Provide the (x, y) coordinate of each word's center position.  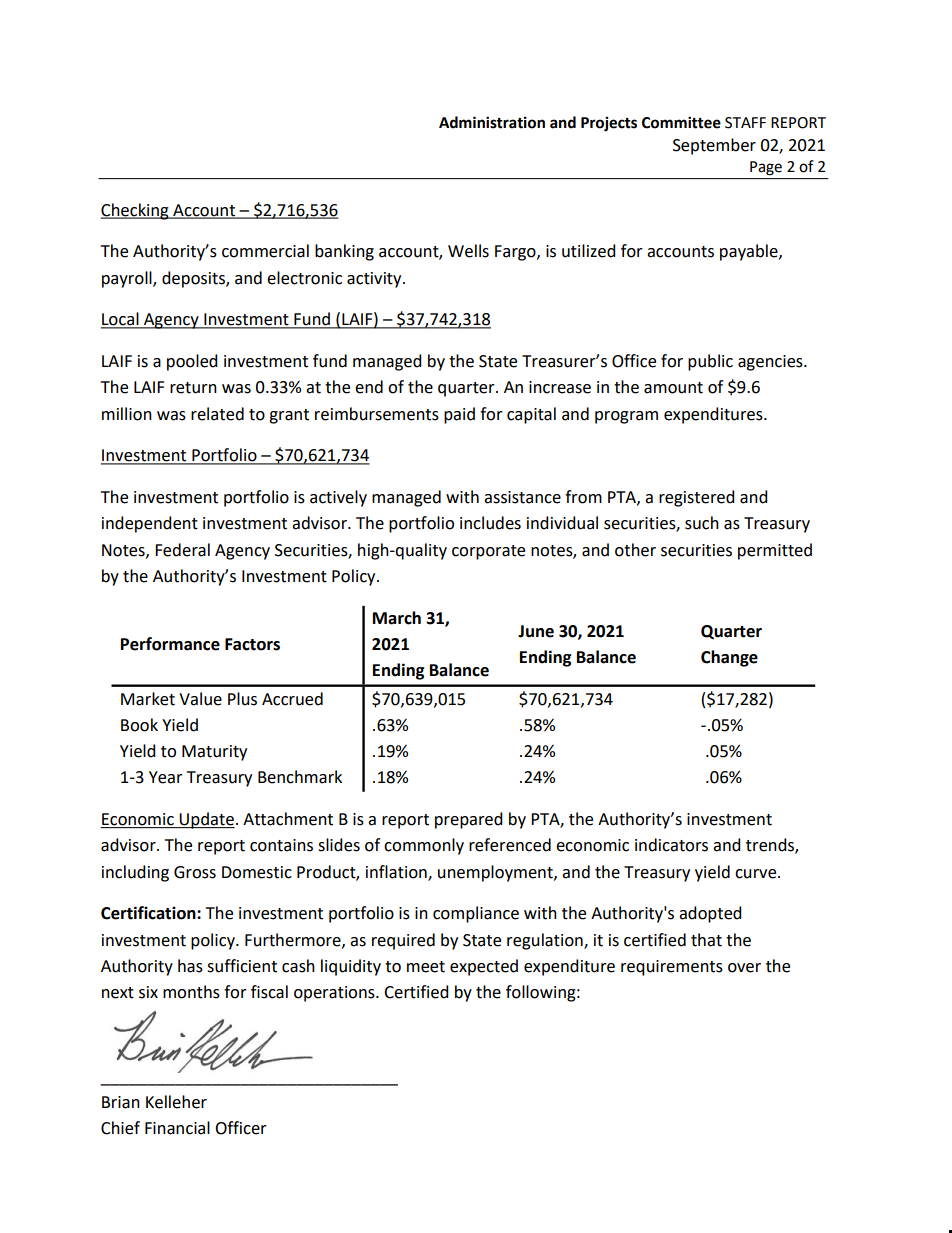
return (193, 388)
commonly (424, 846)
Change (729, 658)
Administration (492, 122)
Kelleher (176, 1102)
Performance (170, 644)
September (714, 146)
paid (459, 415)
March (397, 618)
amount (673, 388)
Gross (195, 872)
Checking (136, 211)
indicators (671, 845)
